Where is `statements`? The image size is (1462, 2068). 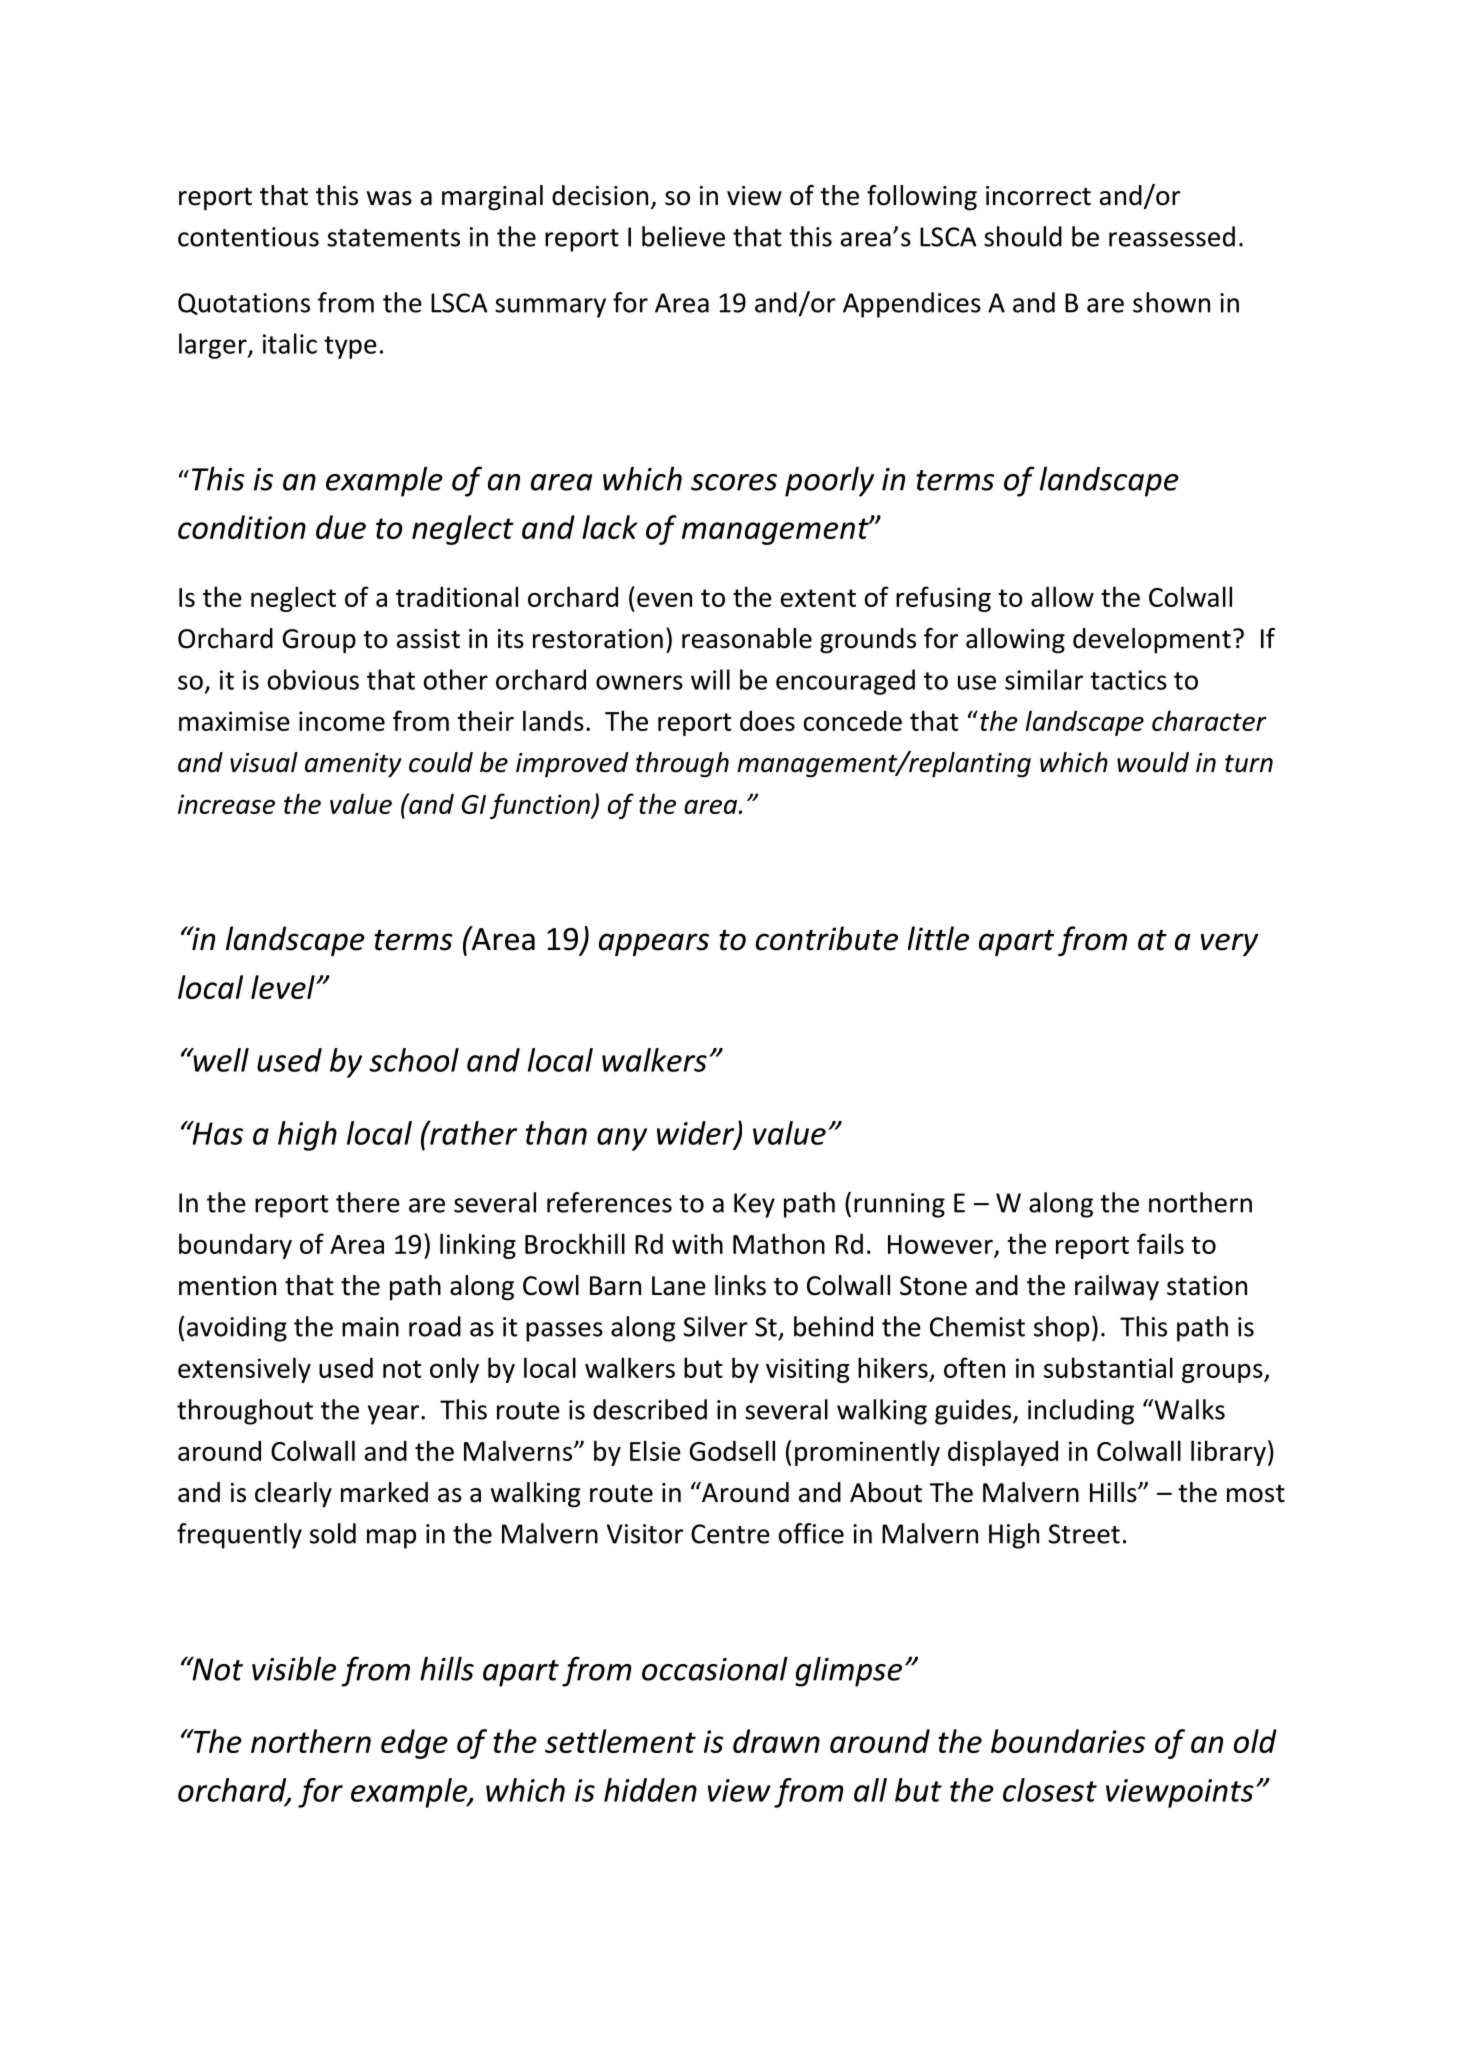 statements is located at coordinates (393, 238).
